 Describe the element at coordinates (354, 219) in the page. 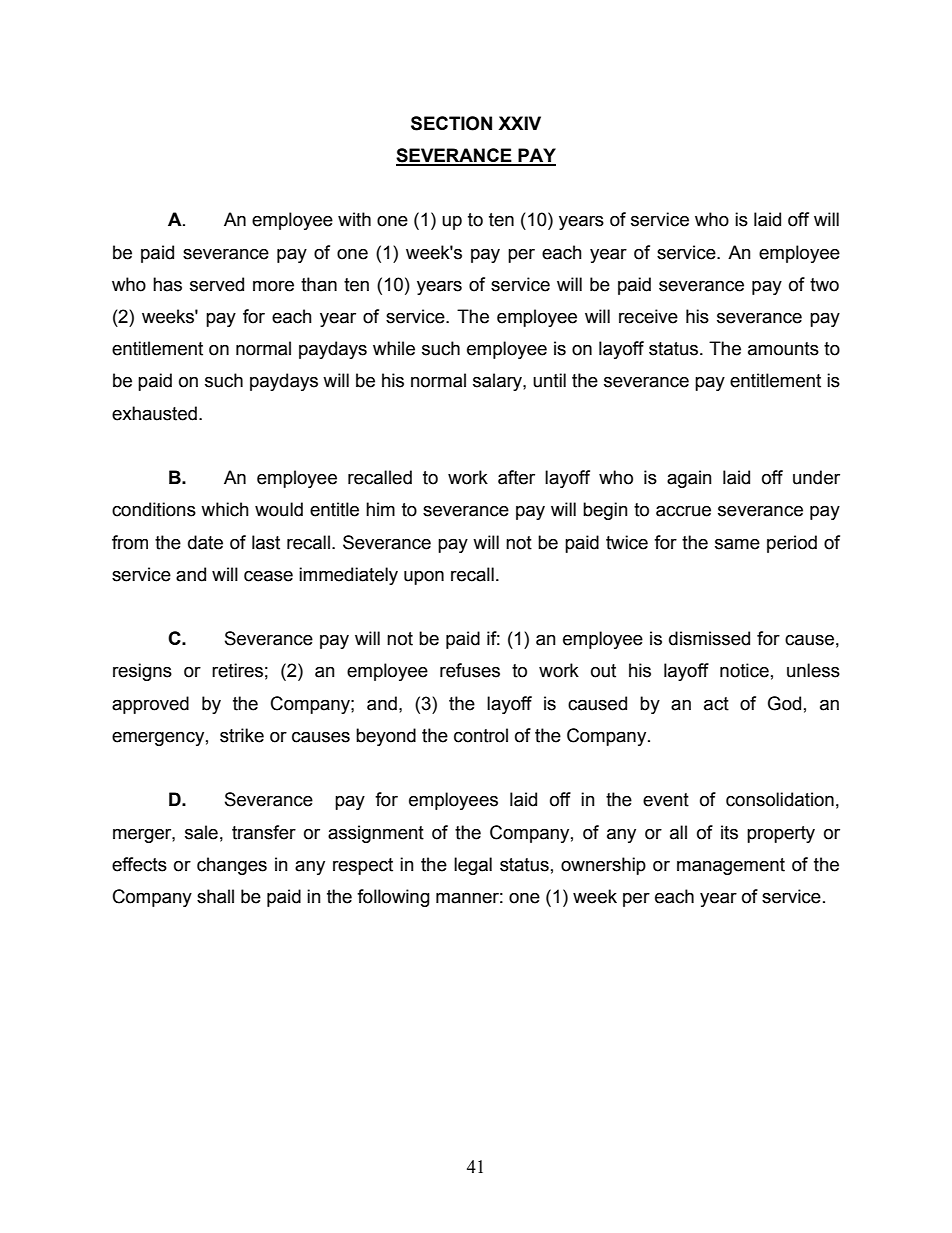

I see `with` at that location.
